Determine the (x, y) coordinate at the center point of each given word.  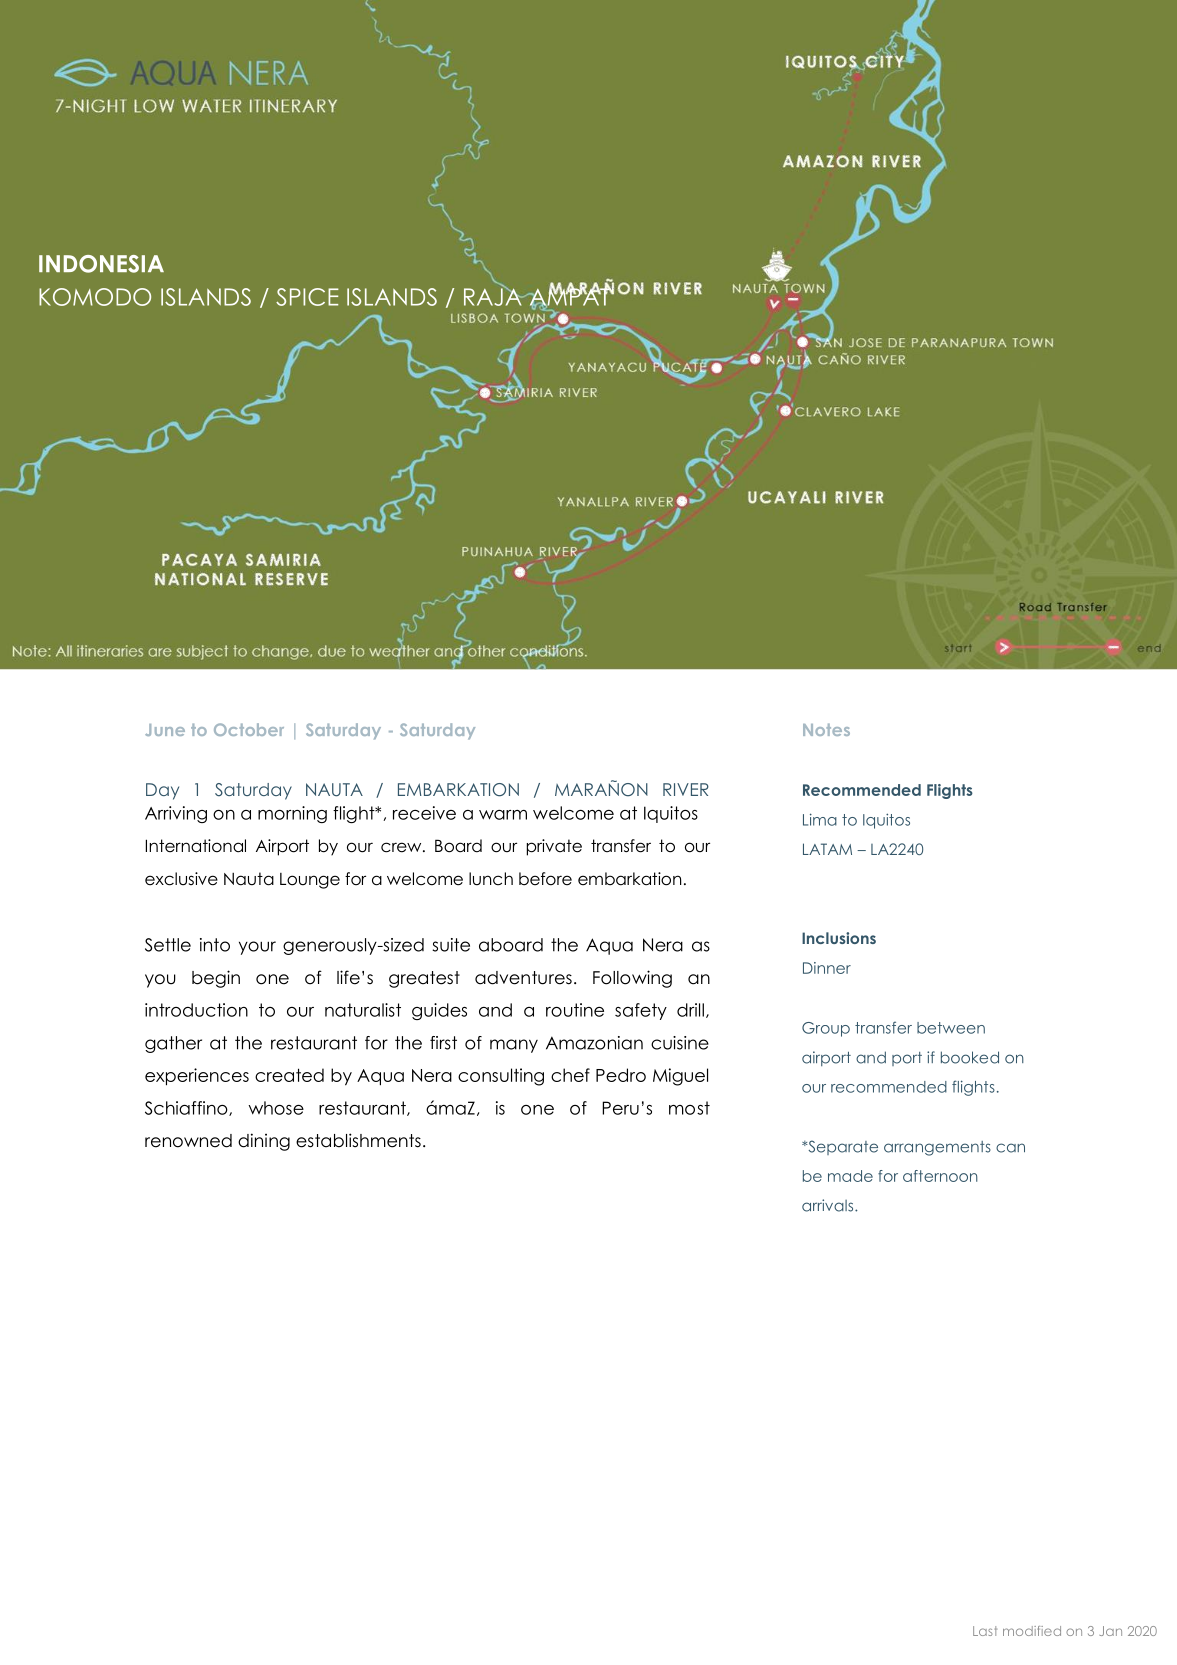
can (1010, 1148)
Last (985, 1631)
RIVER (686, 789)
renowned (188, 1141)
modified (1032, 1631)
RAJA (494, 296)
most (689, 1108)
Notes (826, 729)
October (249, 729)
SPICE (307, 297)
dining (264, 1142)
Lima (820, 819)
